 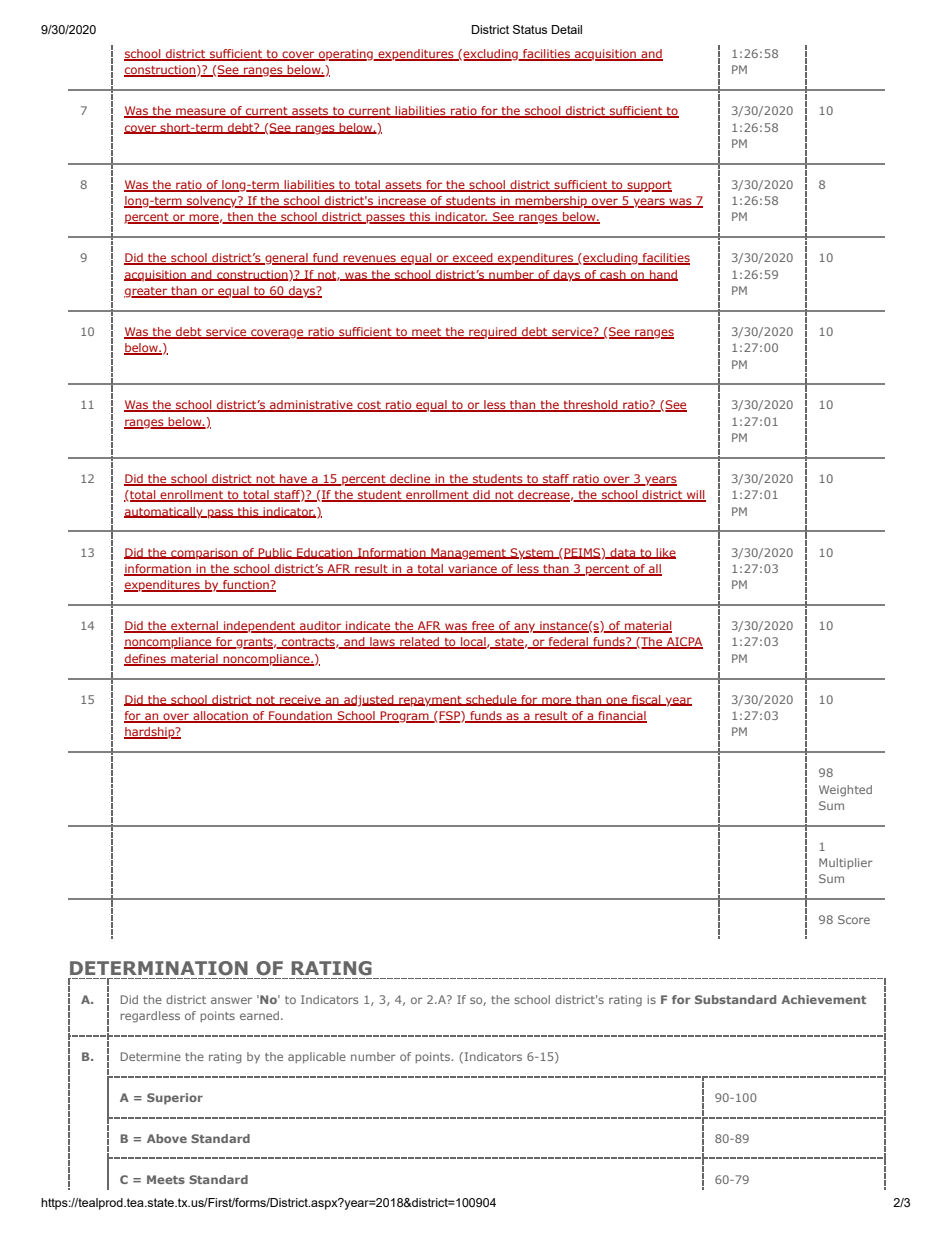 What do you see at coordinates (317, 1058) in the document?
I see `applicable` at bounding box center [317, 1058].
